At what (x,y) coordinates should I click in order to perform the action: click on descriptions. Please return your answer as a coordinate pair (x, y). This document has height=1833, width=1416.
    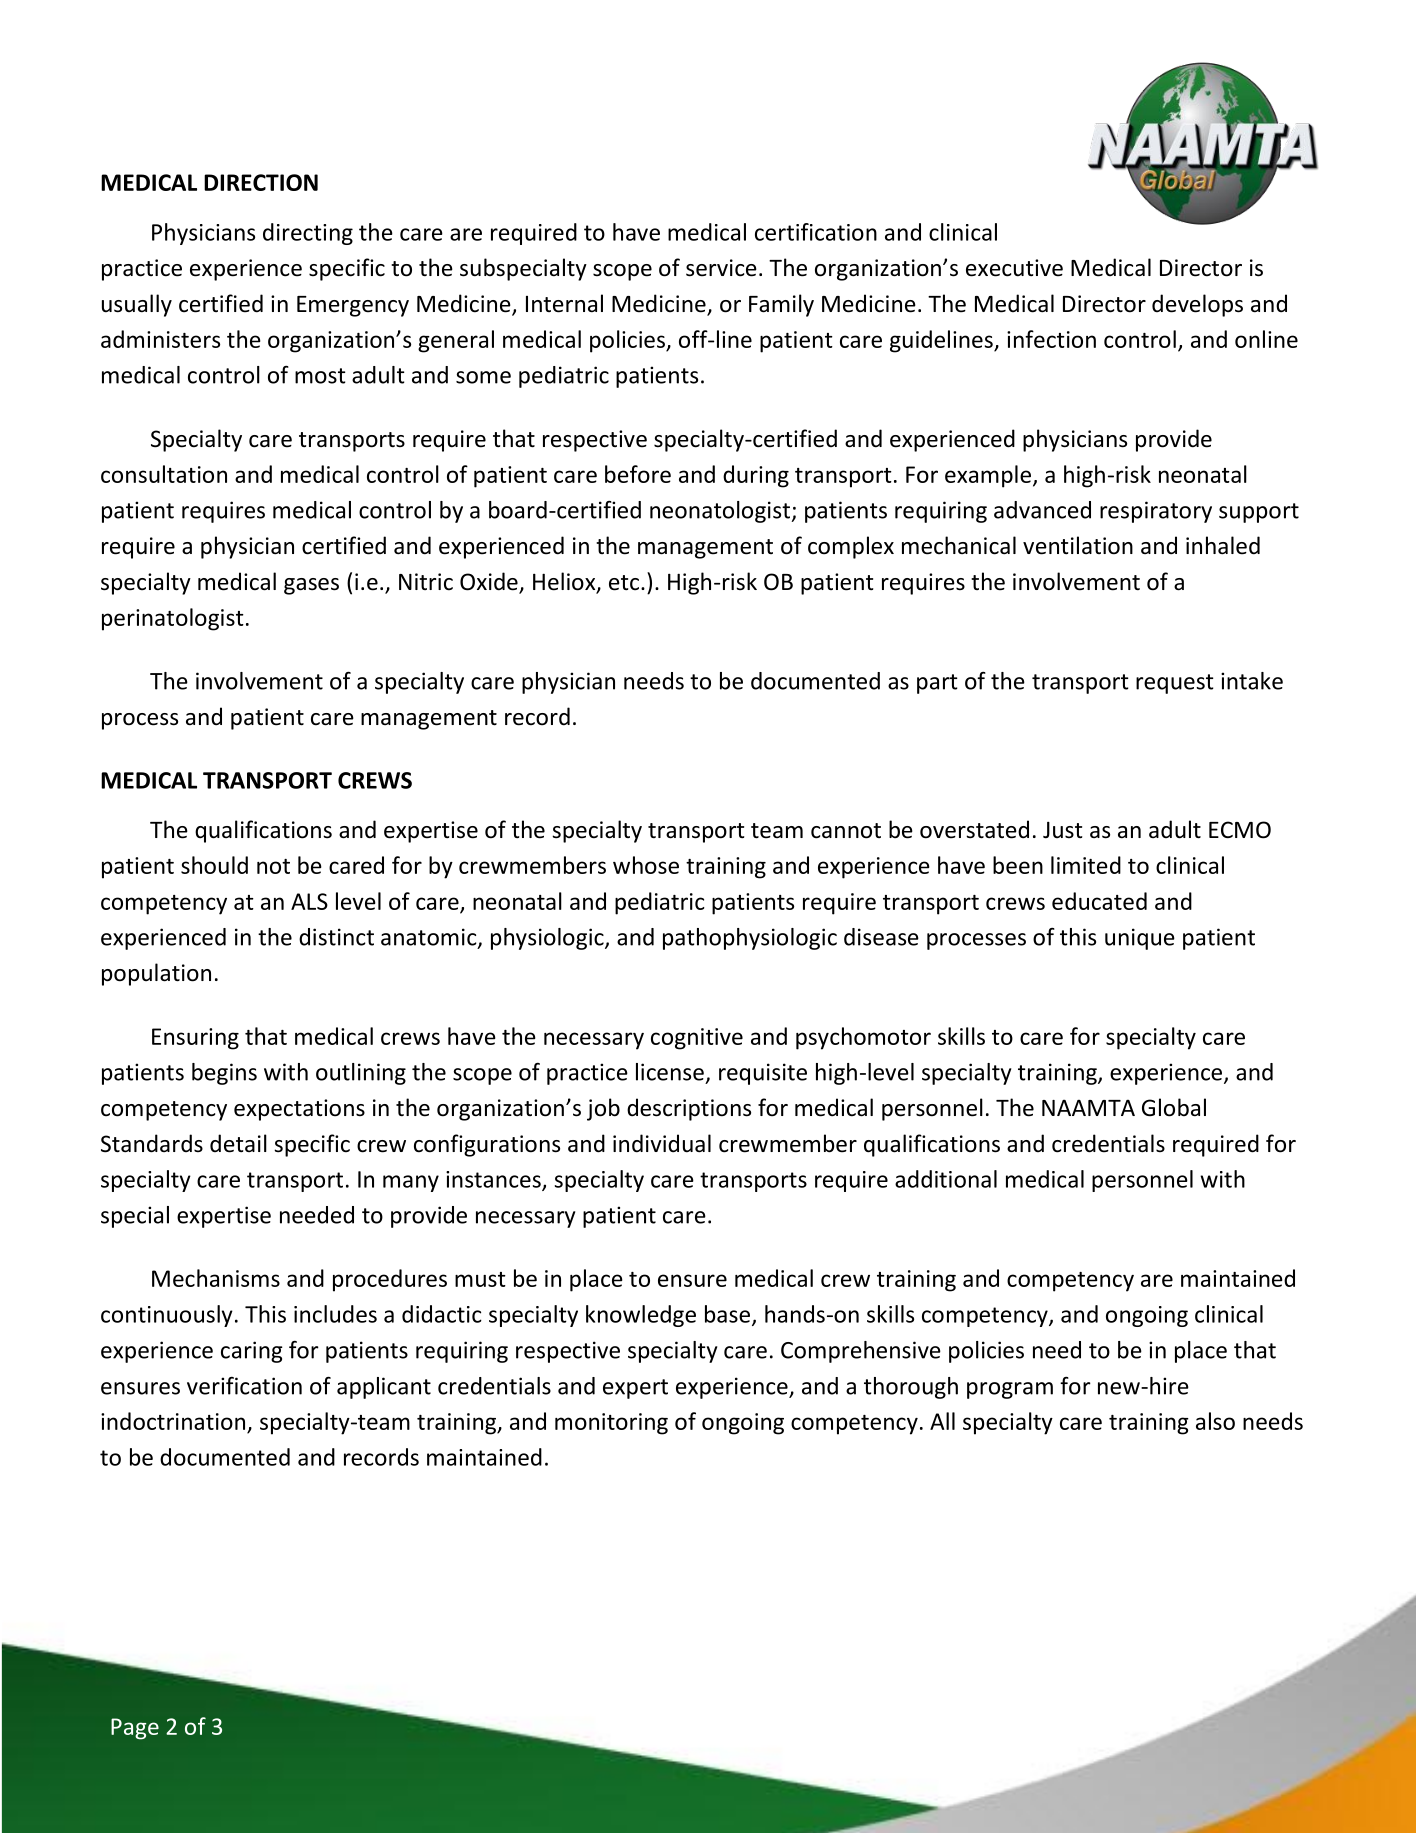
    Looking at the image, I should click on (689, 1109).
